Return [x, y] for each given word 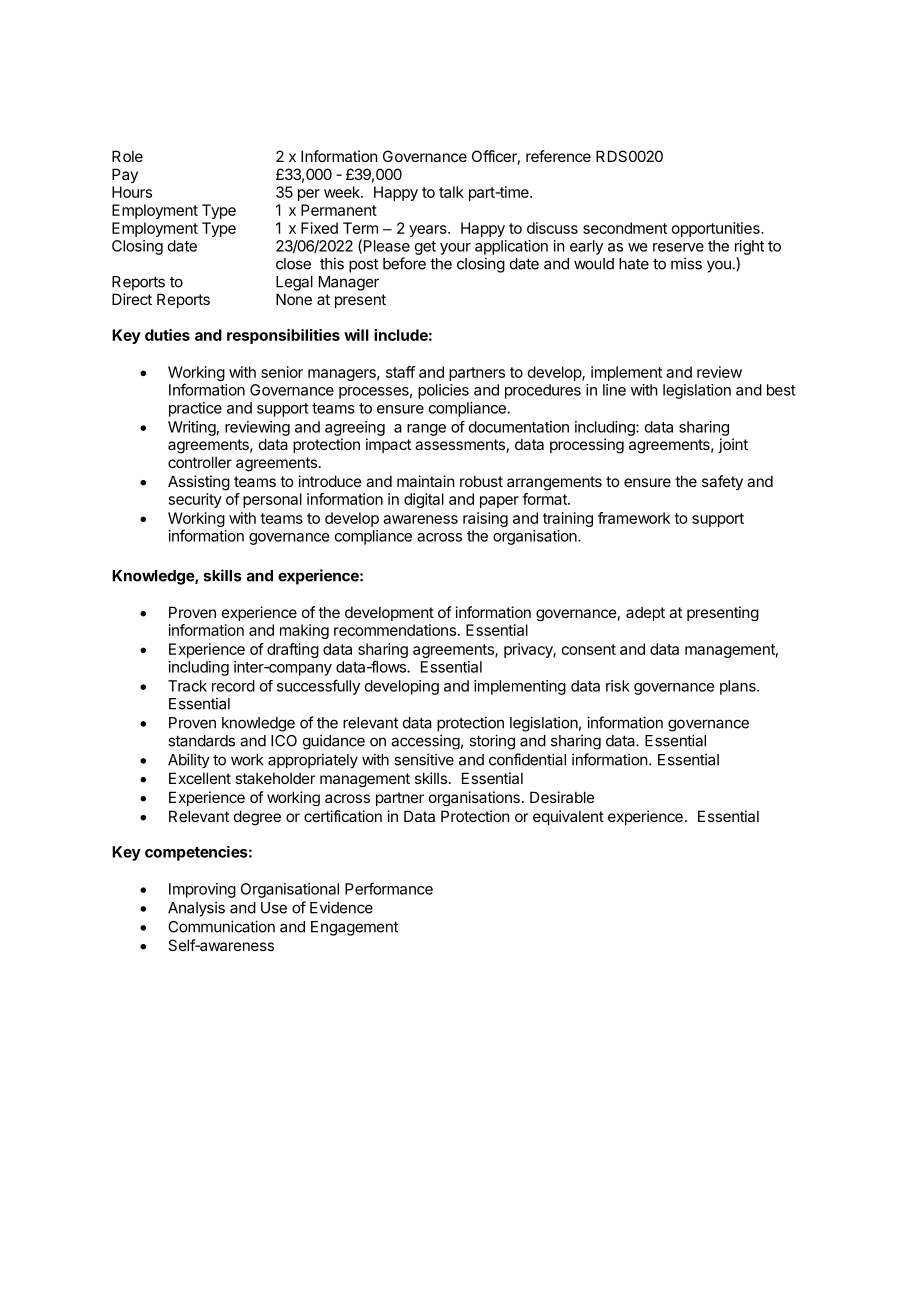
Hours [132, 192]
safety [722, 482]
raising [485, 519]
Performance [389, 888]
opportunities [717, 229]
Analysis [196, 909]
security [195, 500]
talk [451, 192]
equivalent [568, 817]
